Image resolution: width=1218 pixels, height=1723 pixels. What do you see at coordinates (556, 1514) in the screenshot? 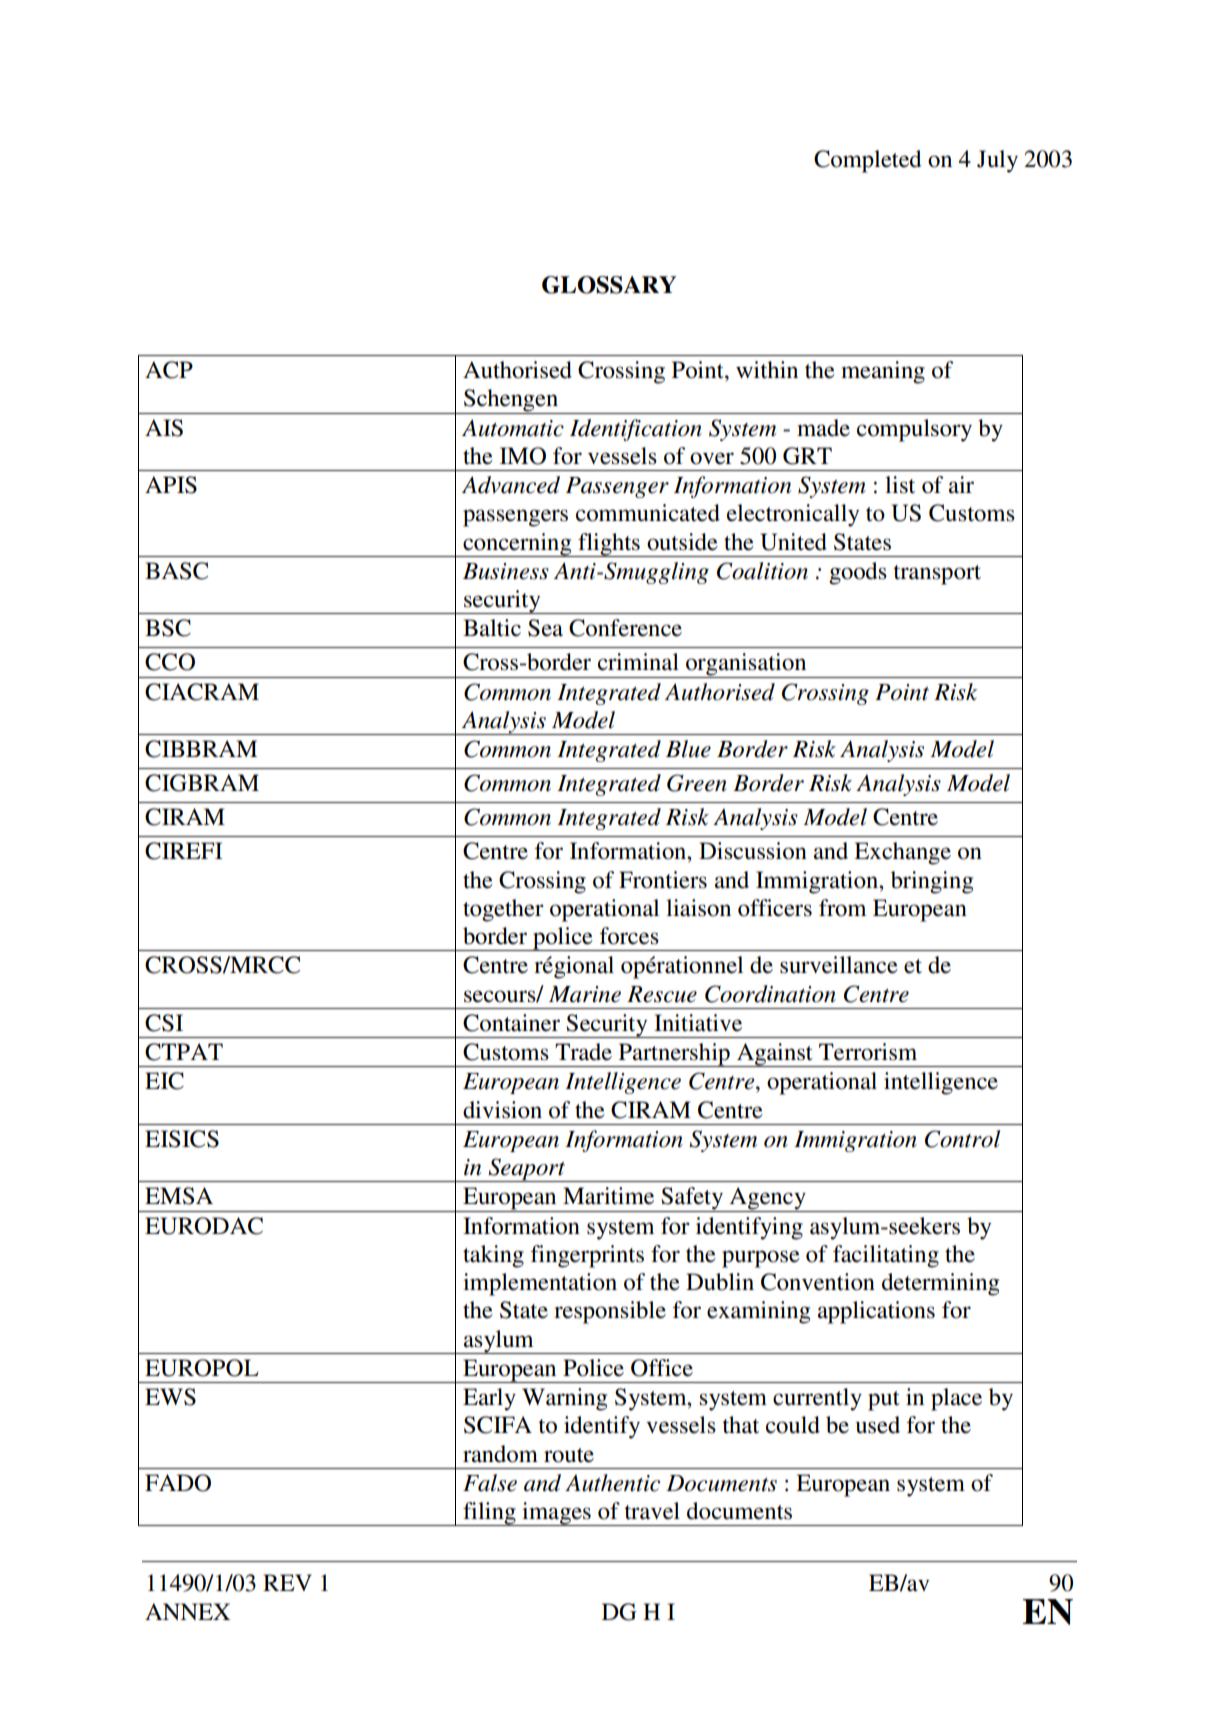
I see `images` at bounding box center [556, 1514].
